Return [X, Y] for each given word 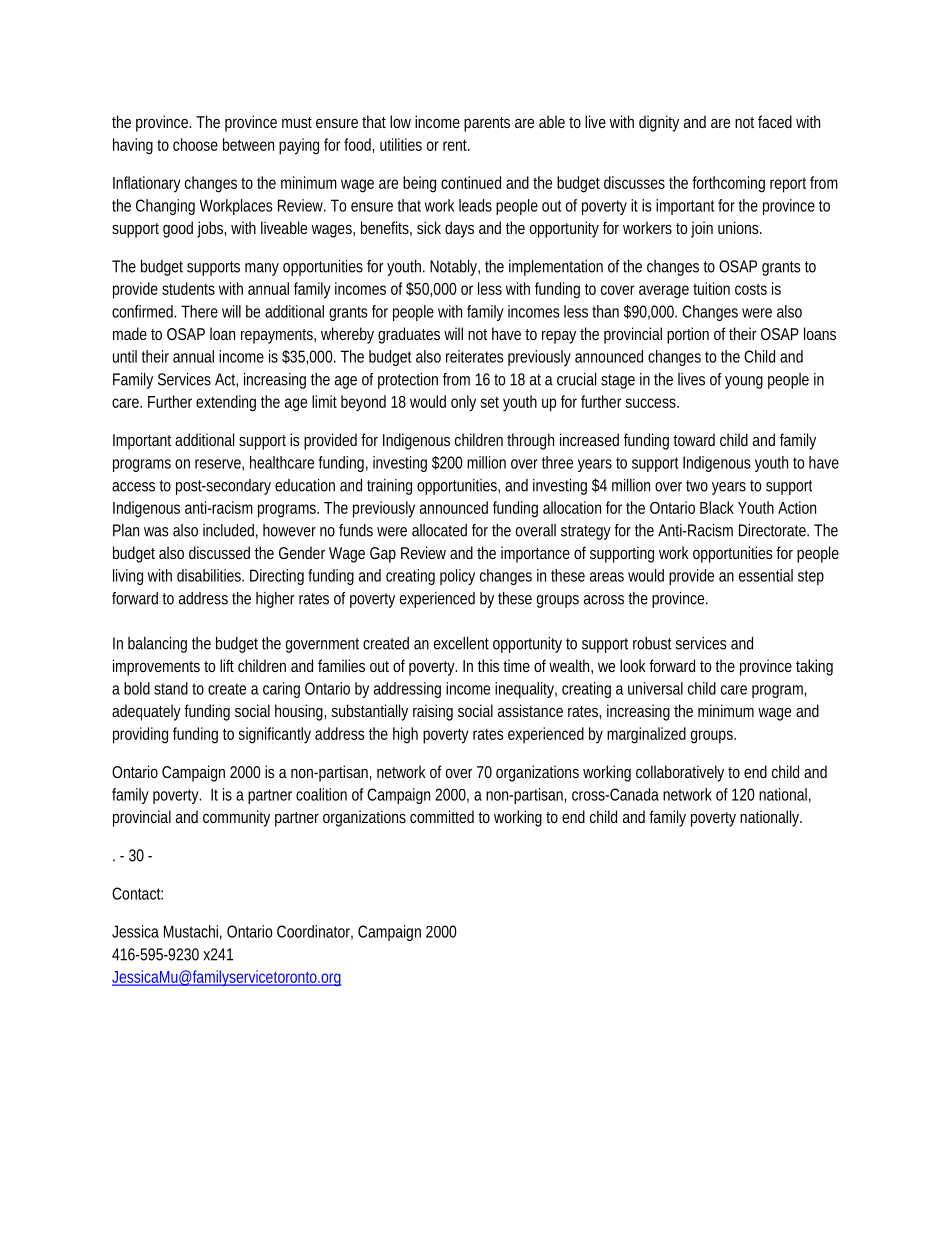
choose [195, 144]
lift [227, 665]
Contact [137, 893]
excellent [461, 643]
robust [652, 643]
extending [226, 403]
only [463, 403]
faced [775, 121]
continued [471, 182]
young [744, 382]
